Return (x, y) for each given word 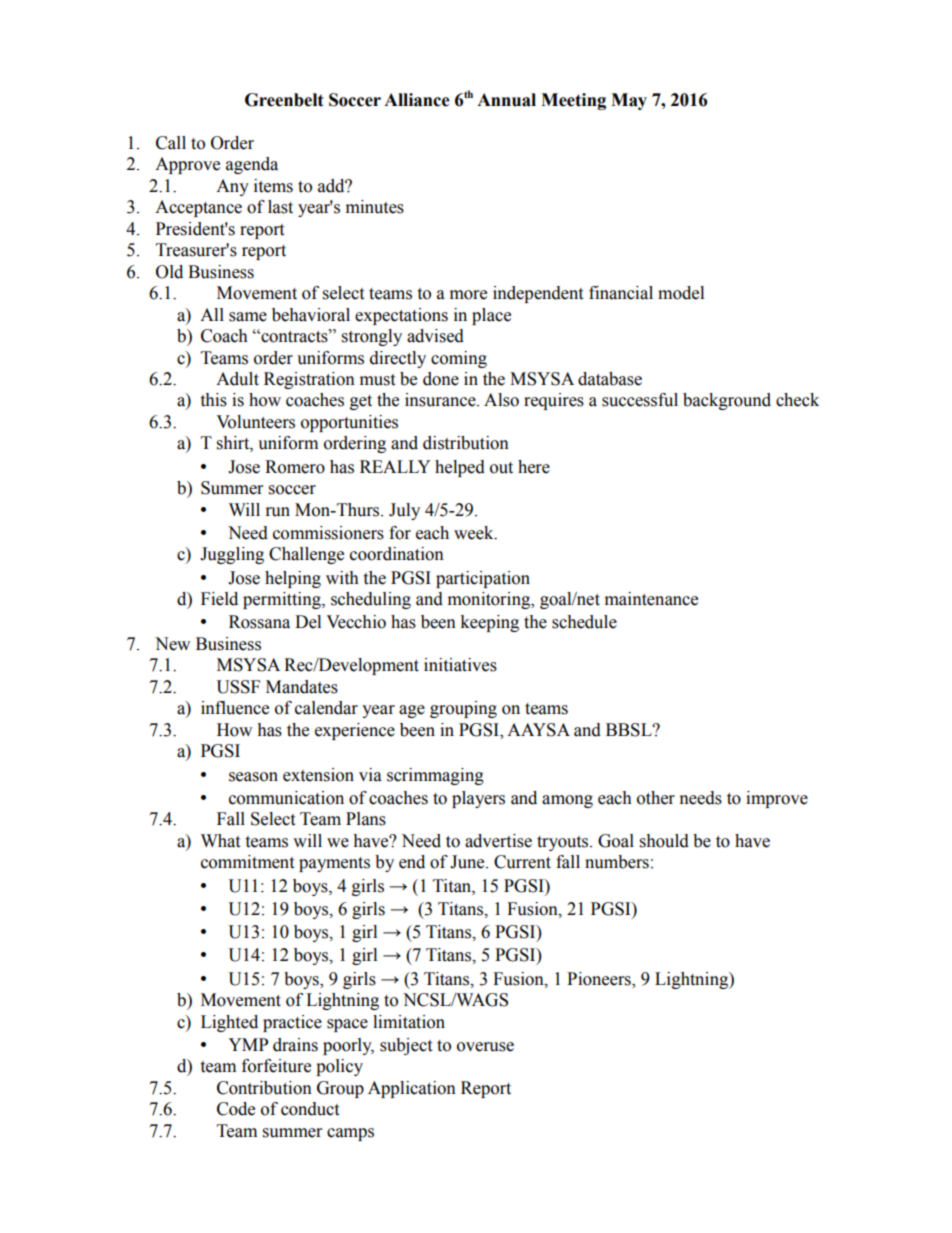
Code (236, 1109)
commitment (247, 862)
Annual (506, 100)
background (727, 401)
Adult (237, 379)
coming (459, 359)
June (468, 862)
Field (219, 599)
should (664, 841)
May (629, 101)
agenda (252, 165)
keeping (489, 623)
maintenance (651, 599)
